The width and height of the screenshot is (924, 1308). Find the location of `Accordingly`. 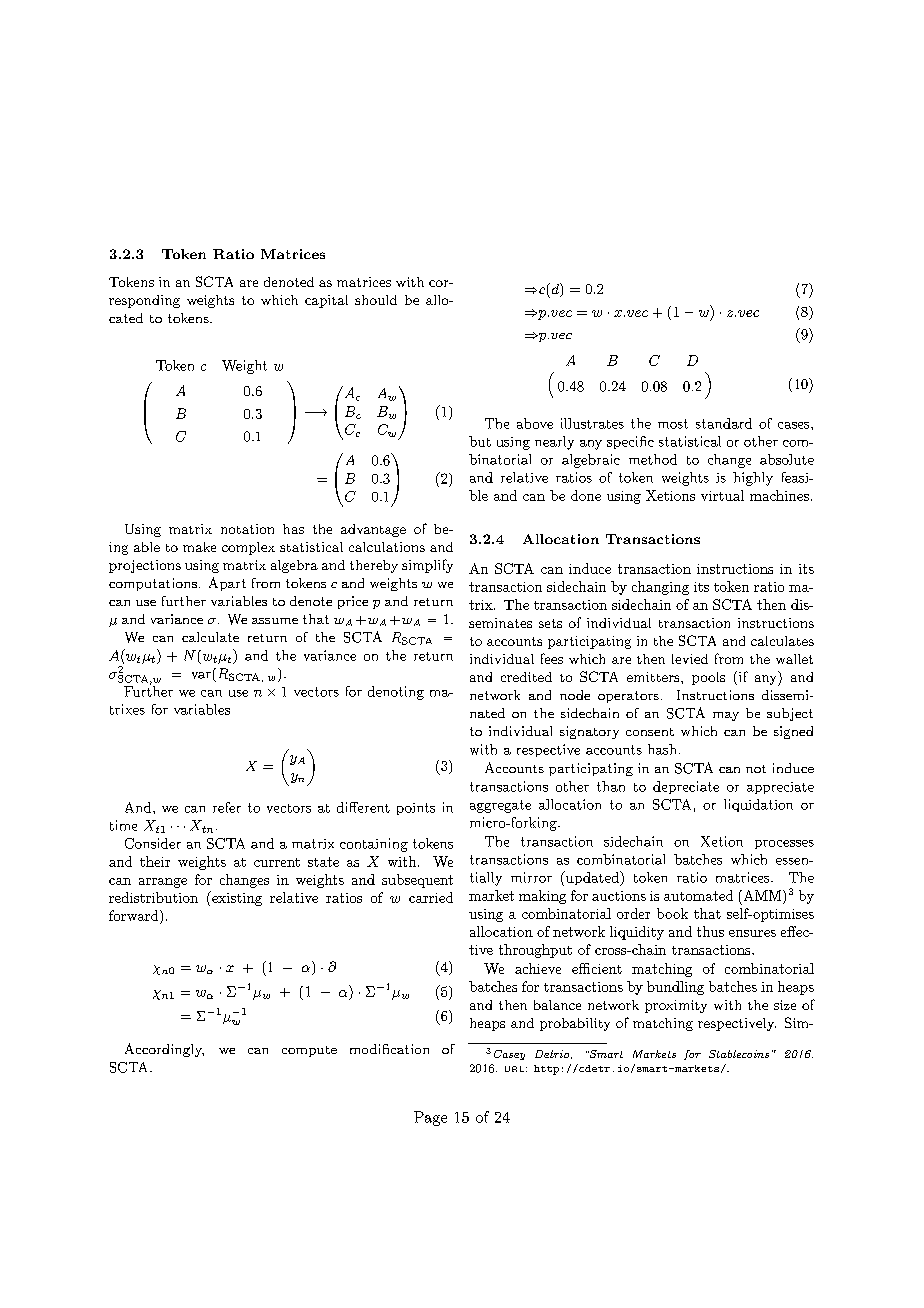

Accordingly is located at coordinates (164, 1050).
